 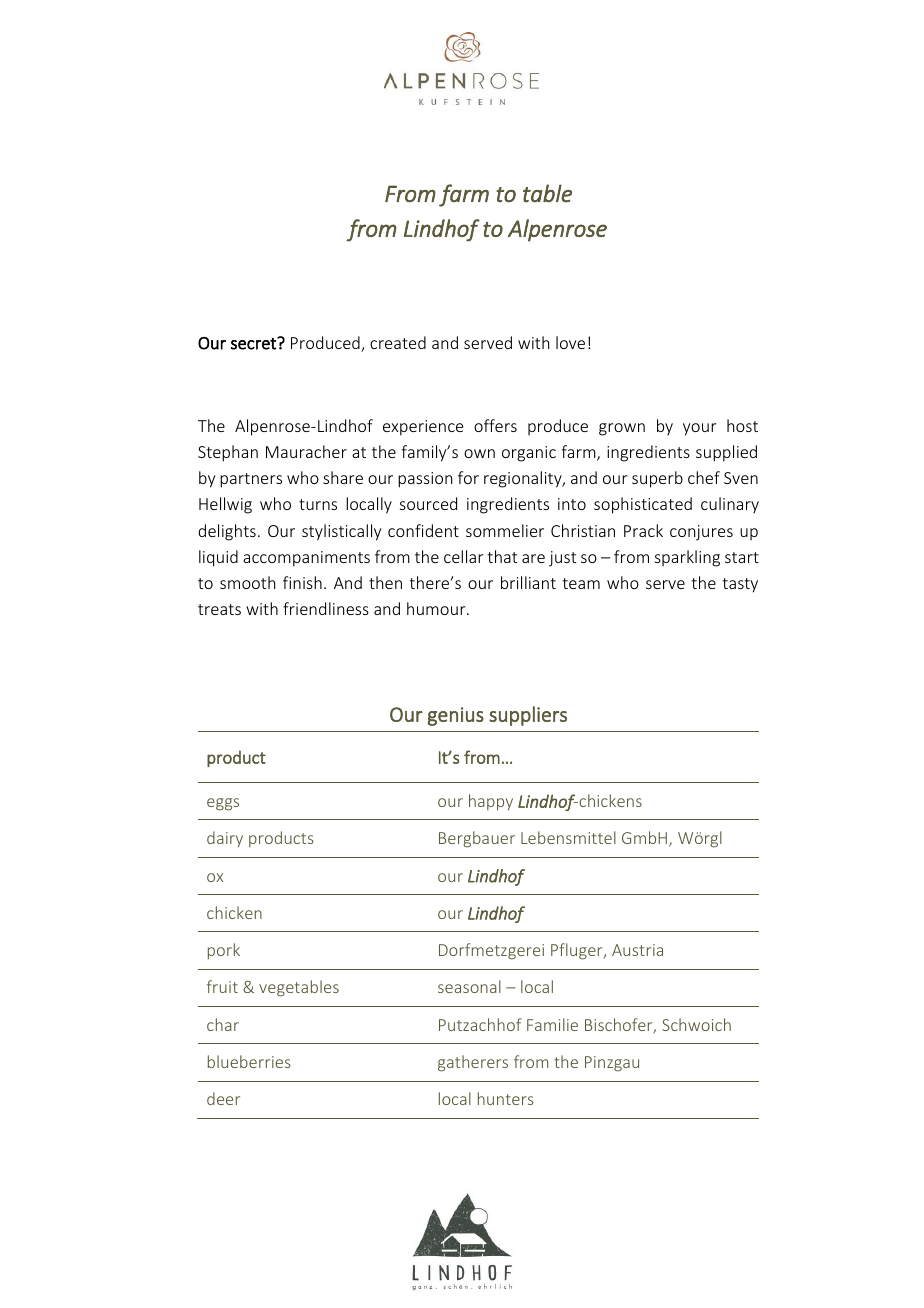 What do you see at coordinates (249, 1061) in the screenshot?
I see `blueberries` at bounding box center [249, 1061].
